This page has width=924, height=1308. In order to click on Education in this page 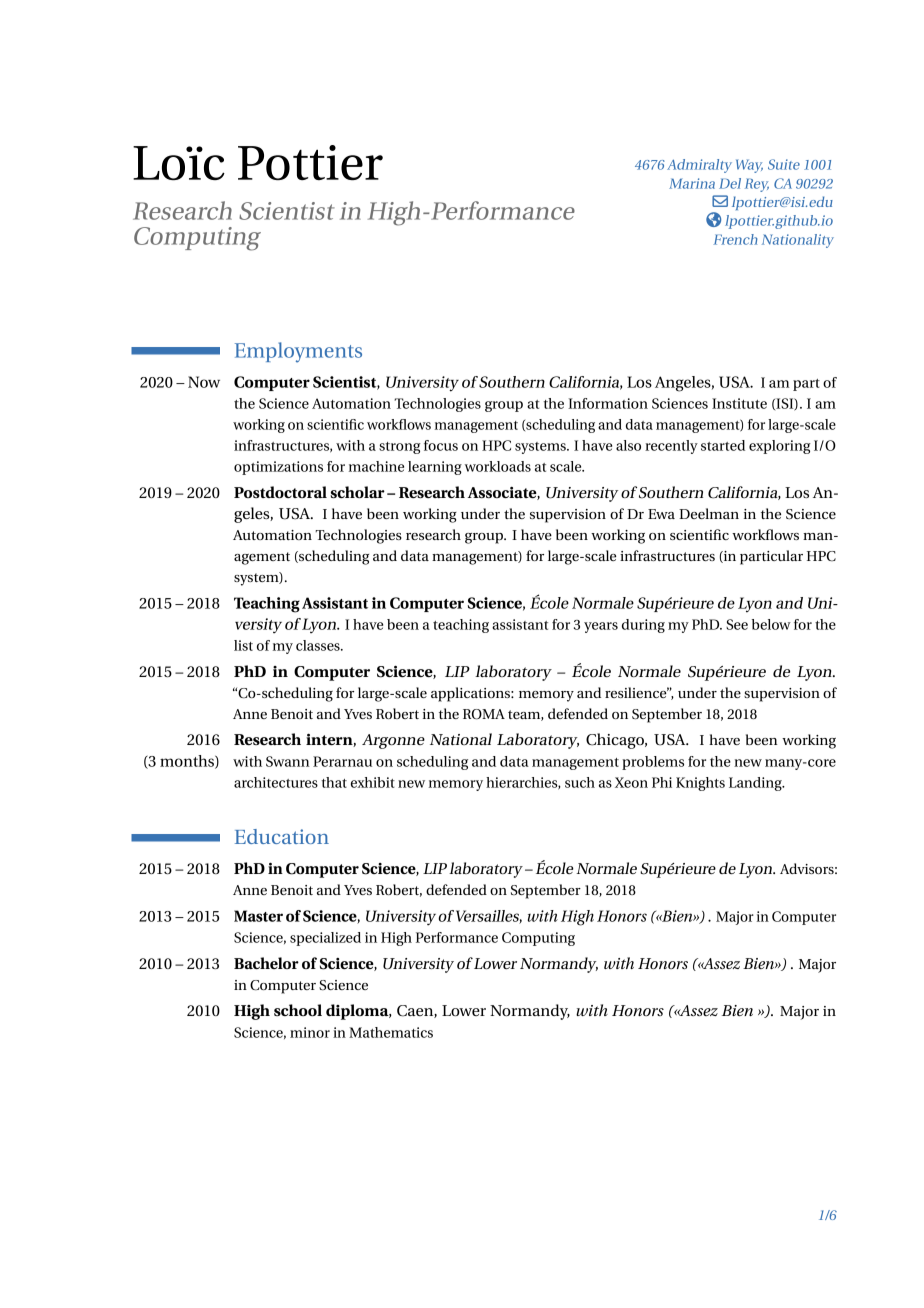, I will do `click(282, 836)`.
